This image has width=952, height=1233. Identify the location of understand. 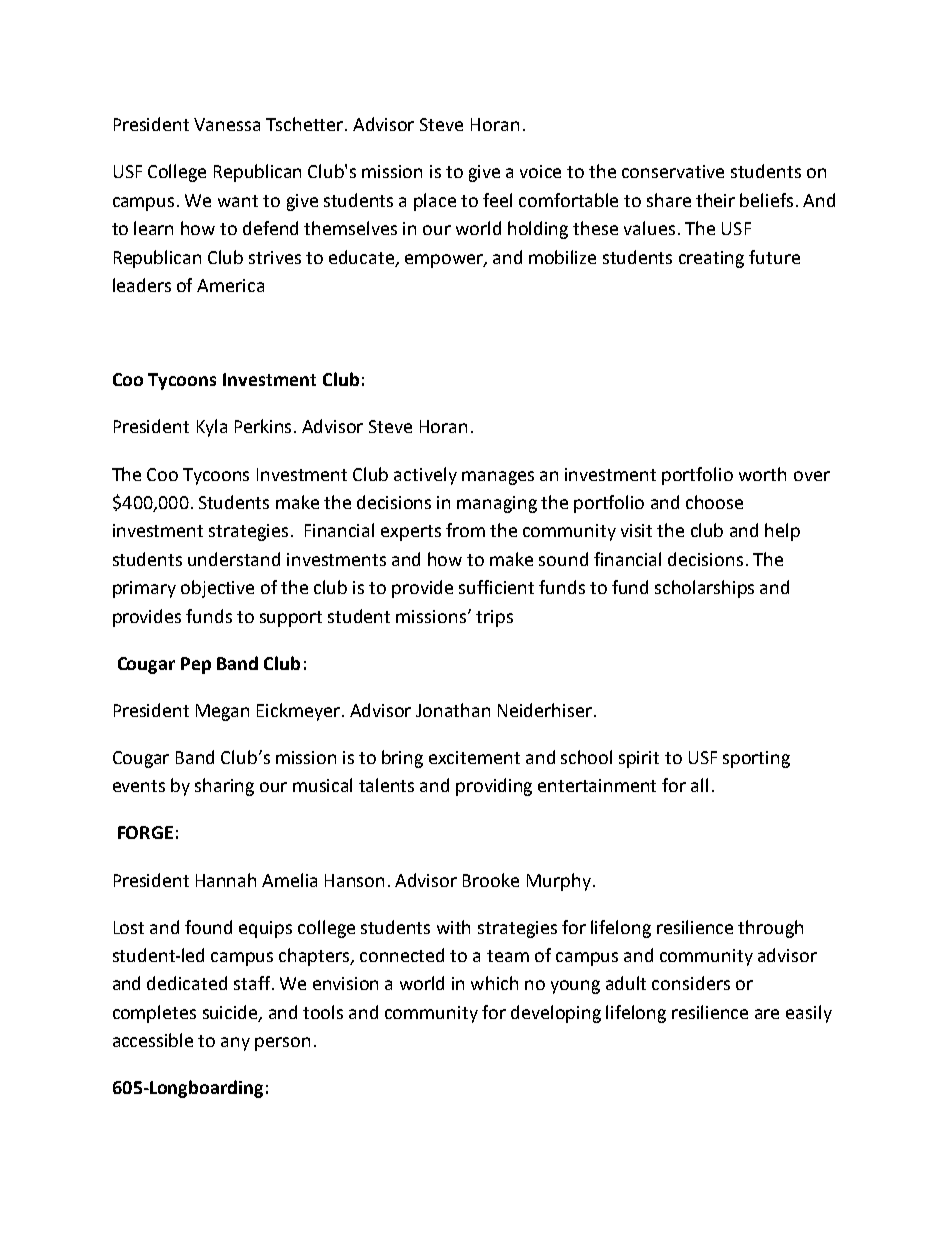
(234, 559).
